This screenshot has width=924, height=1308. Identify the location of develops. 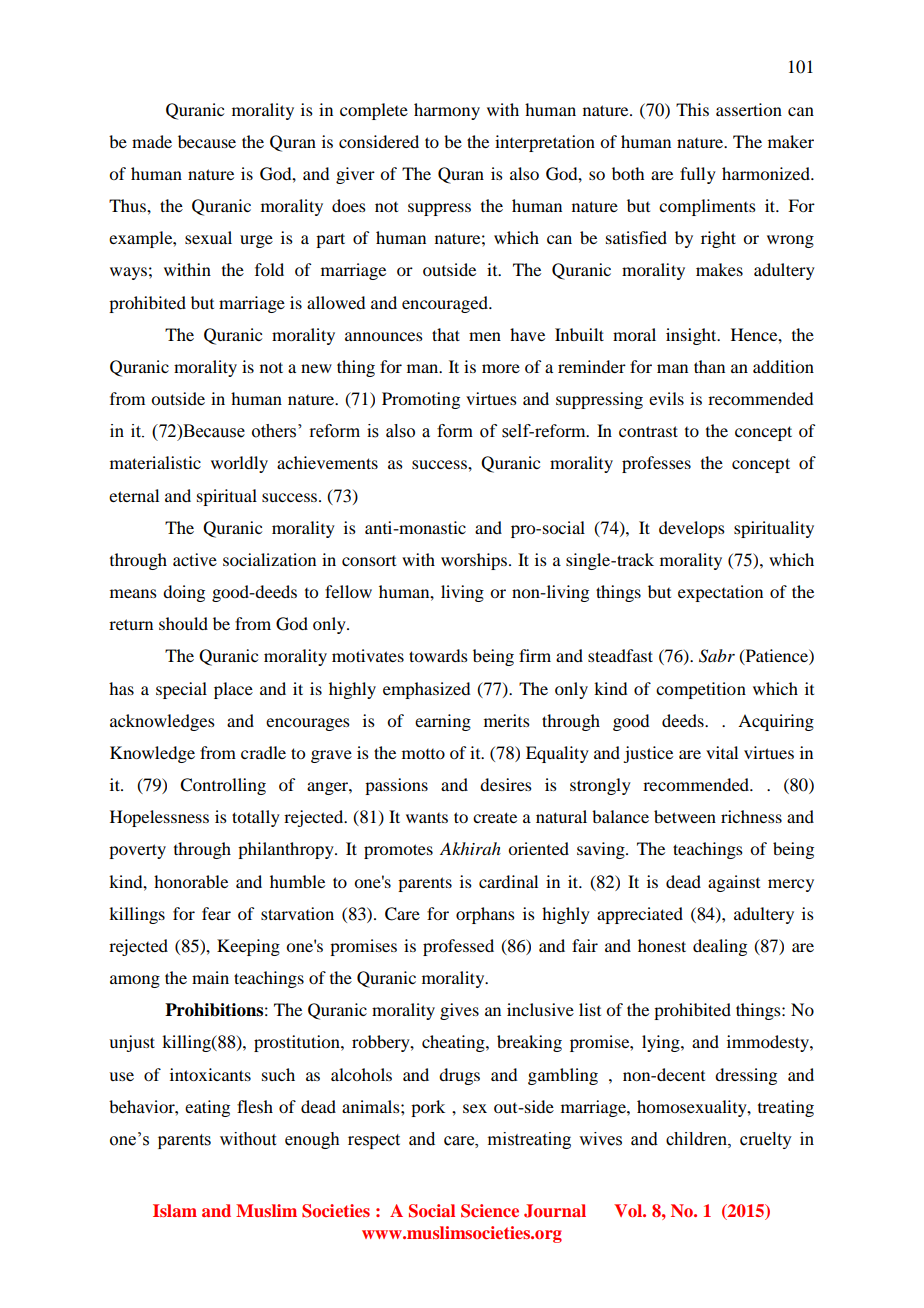
(692, 529).
